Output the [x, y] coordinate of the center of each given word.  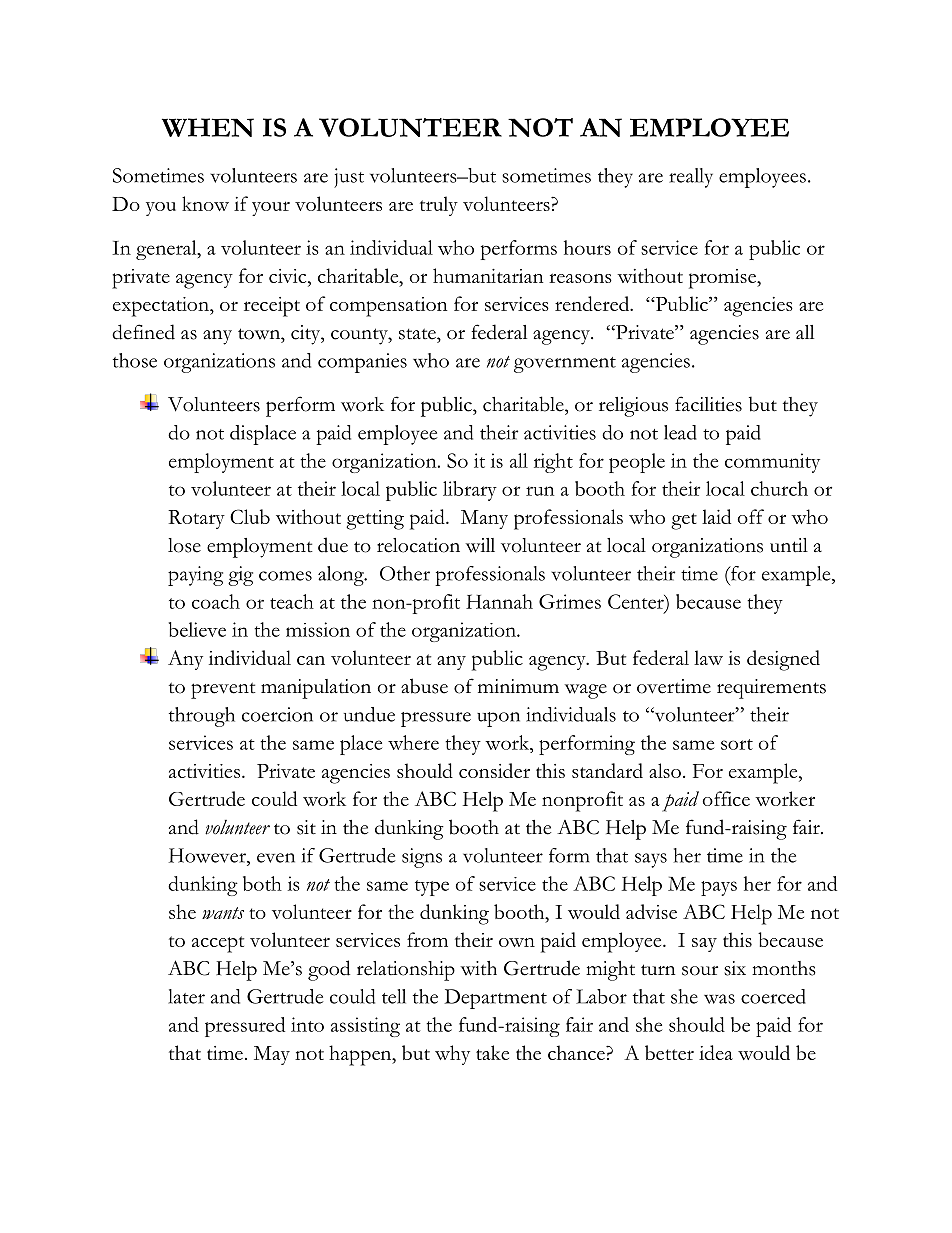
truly [439, 206]
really [691, 178]
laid [716, 516]
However [208, 855]
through [202, 717]
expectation [162, 307]
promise [723, 279]
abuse [424, 686]
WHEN [208, 127]
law [708, 657]
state [418, 334]
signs [422, 858]
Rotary [196, 519]
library [470, 491]
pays [719, 888]
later [186, 996]
